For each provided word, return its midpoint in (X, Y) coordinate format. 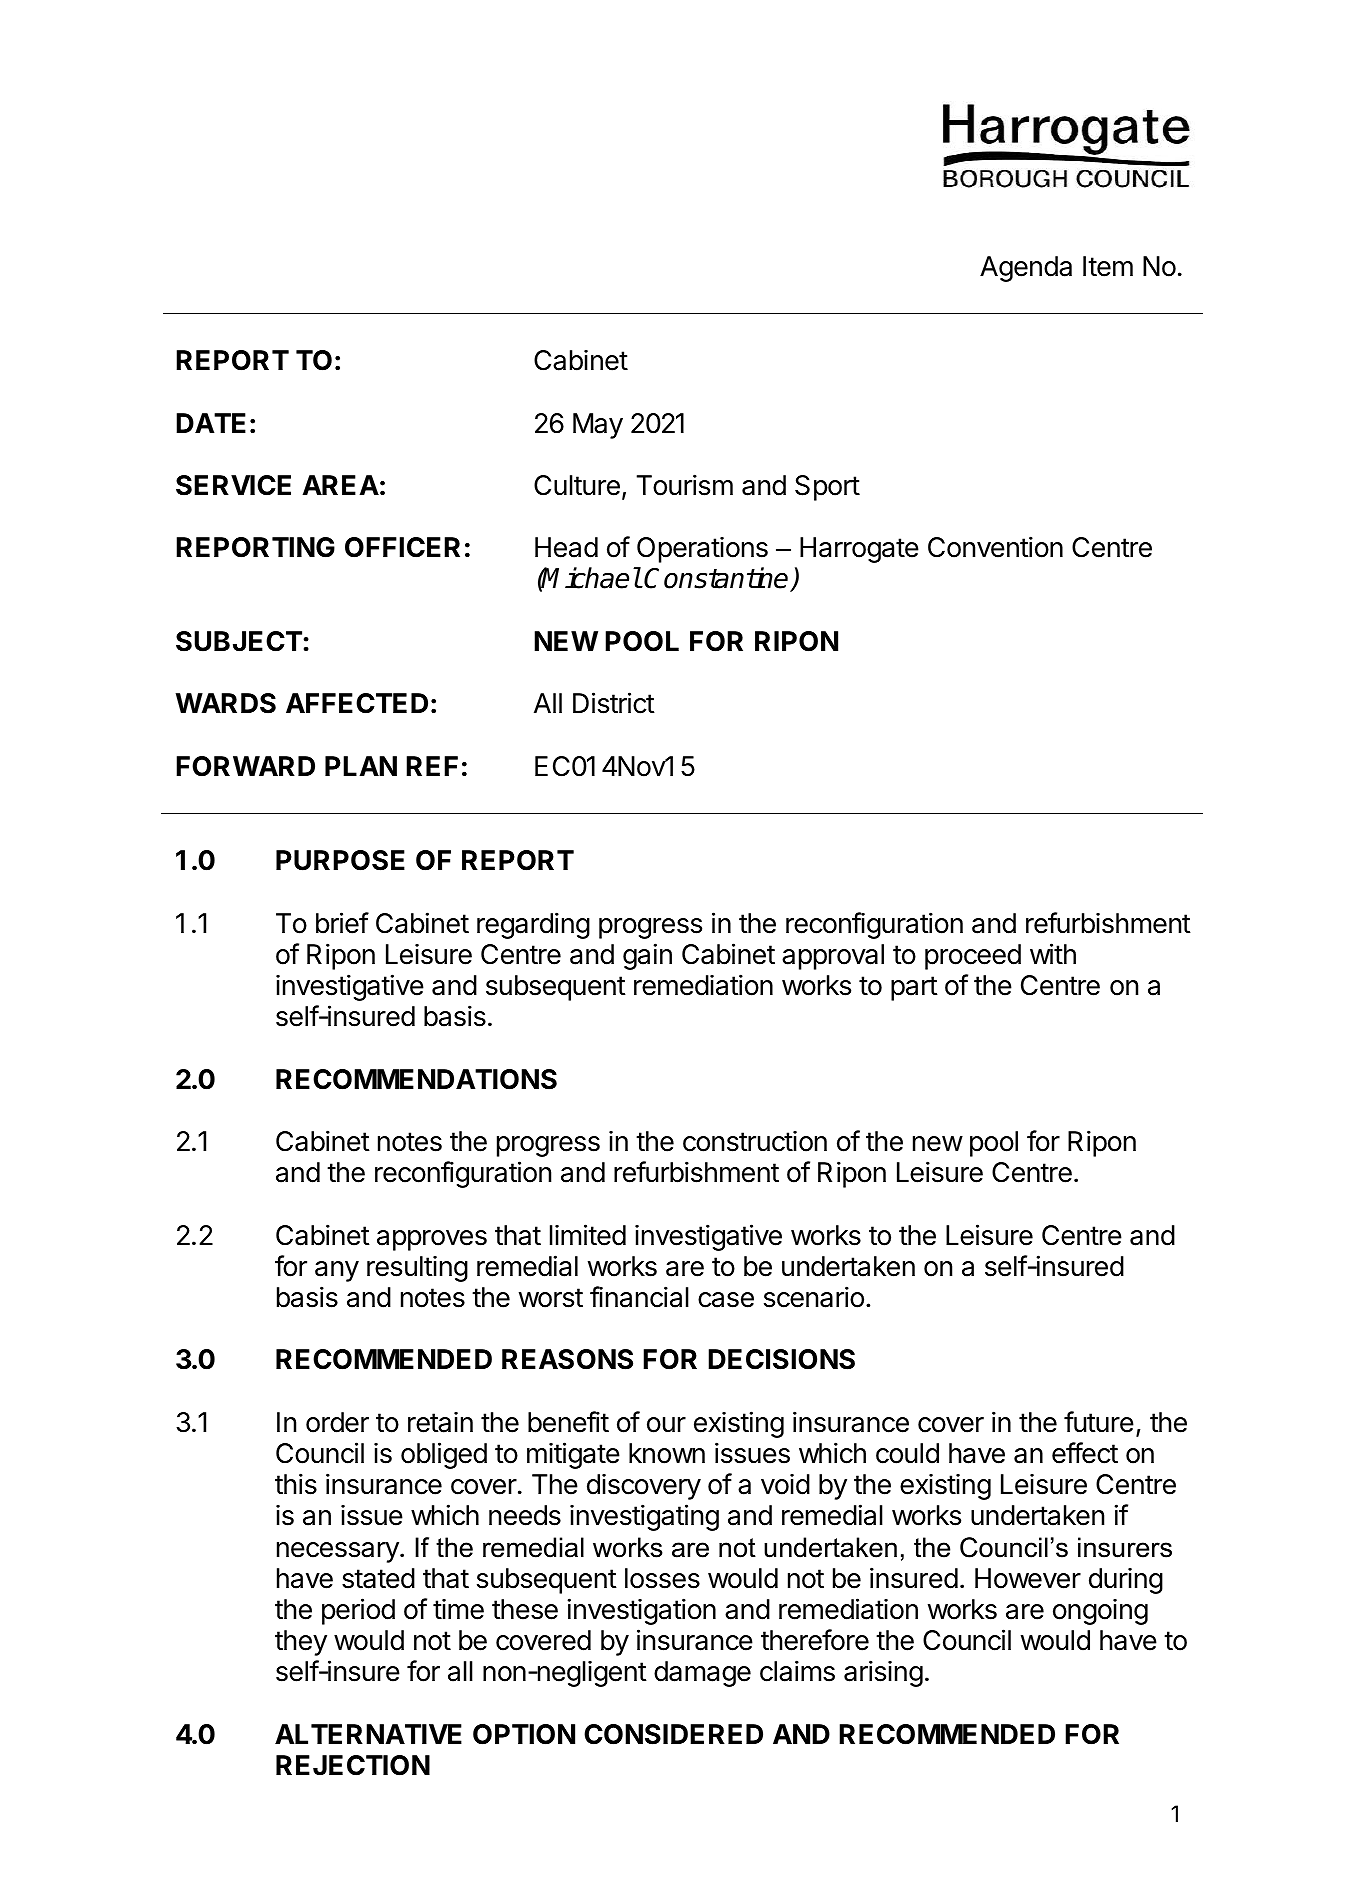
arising (883, 1673)
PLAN (361, 766)
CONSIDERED (673, 1734)
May (598, 426)
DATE (211, 423)
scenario (814, 1297)
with (1053, 953)
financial (639, 1297)
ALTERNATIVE (368, 1734)
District (614, 703)
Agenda (1026, 269)
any (337, 1271)
